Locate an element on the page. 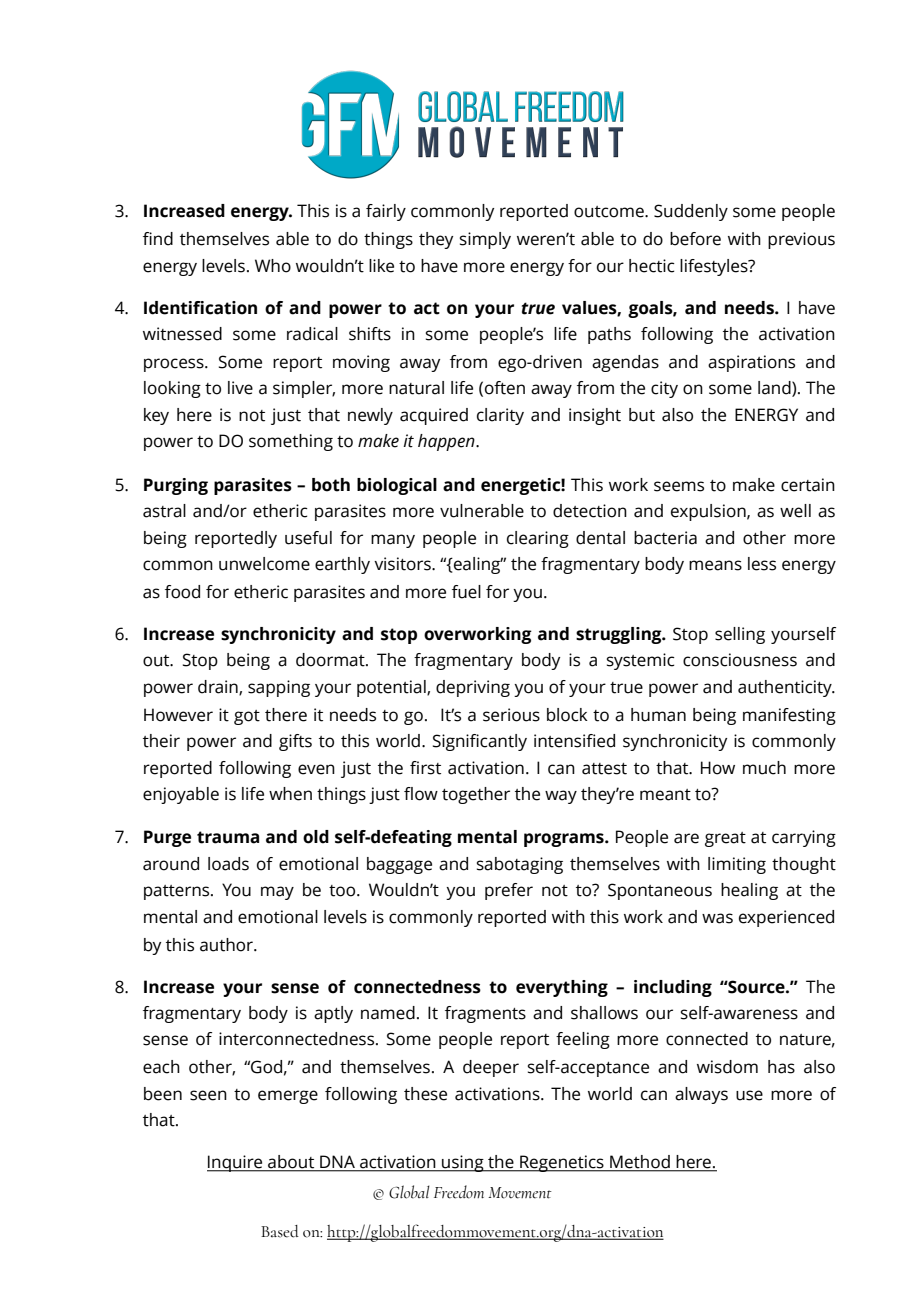  unwelcome is located at coordinates (264, 564).
